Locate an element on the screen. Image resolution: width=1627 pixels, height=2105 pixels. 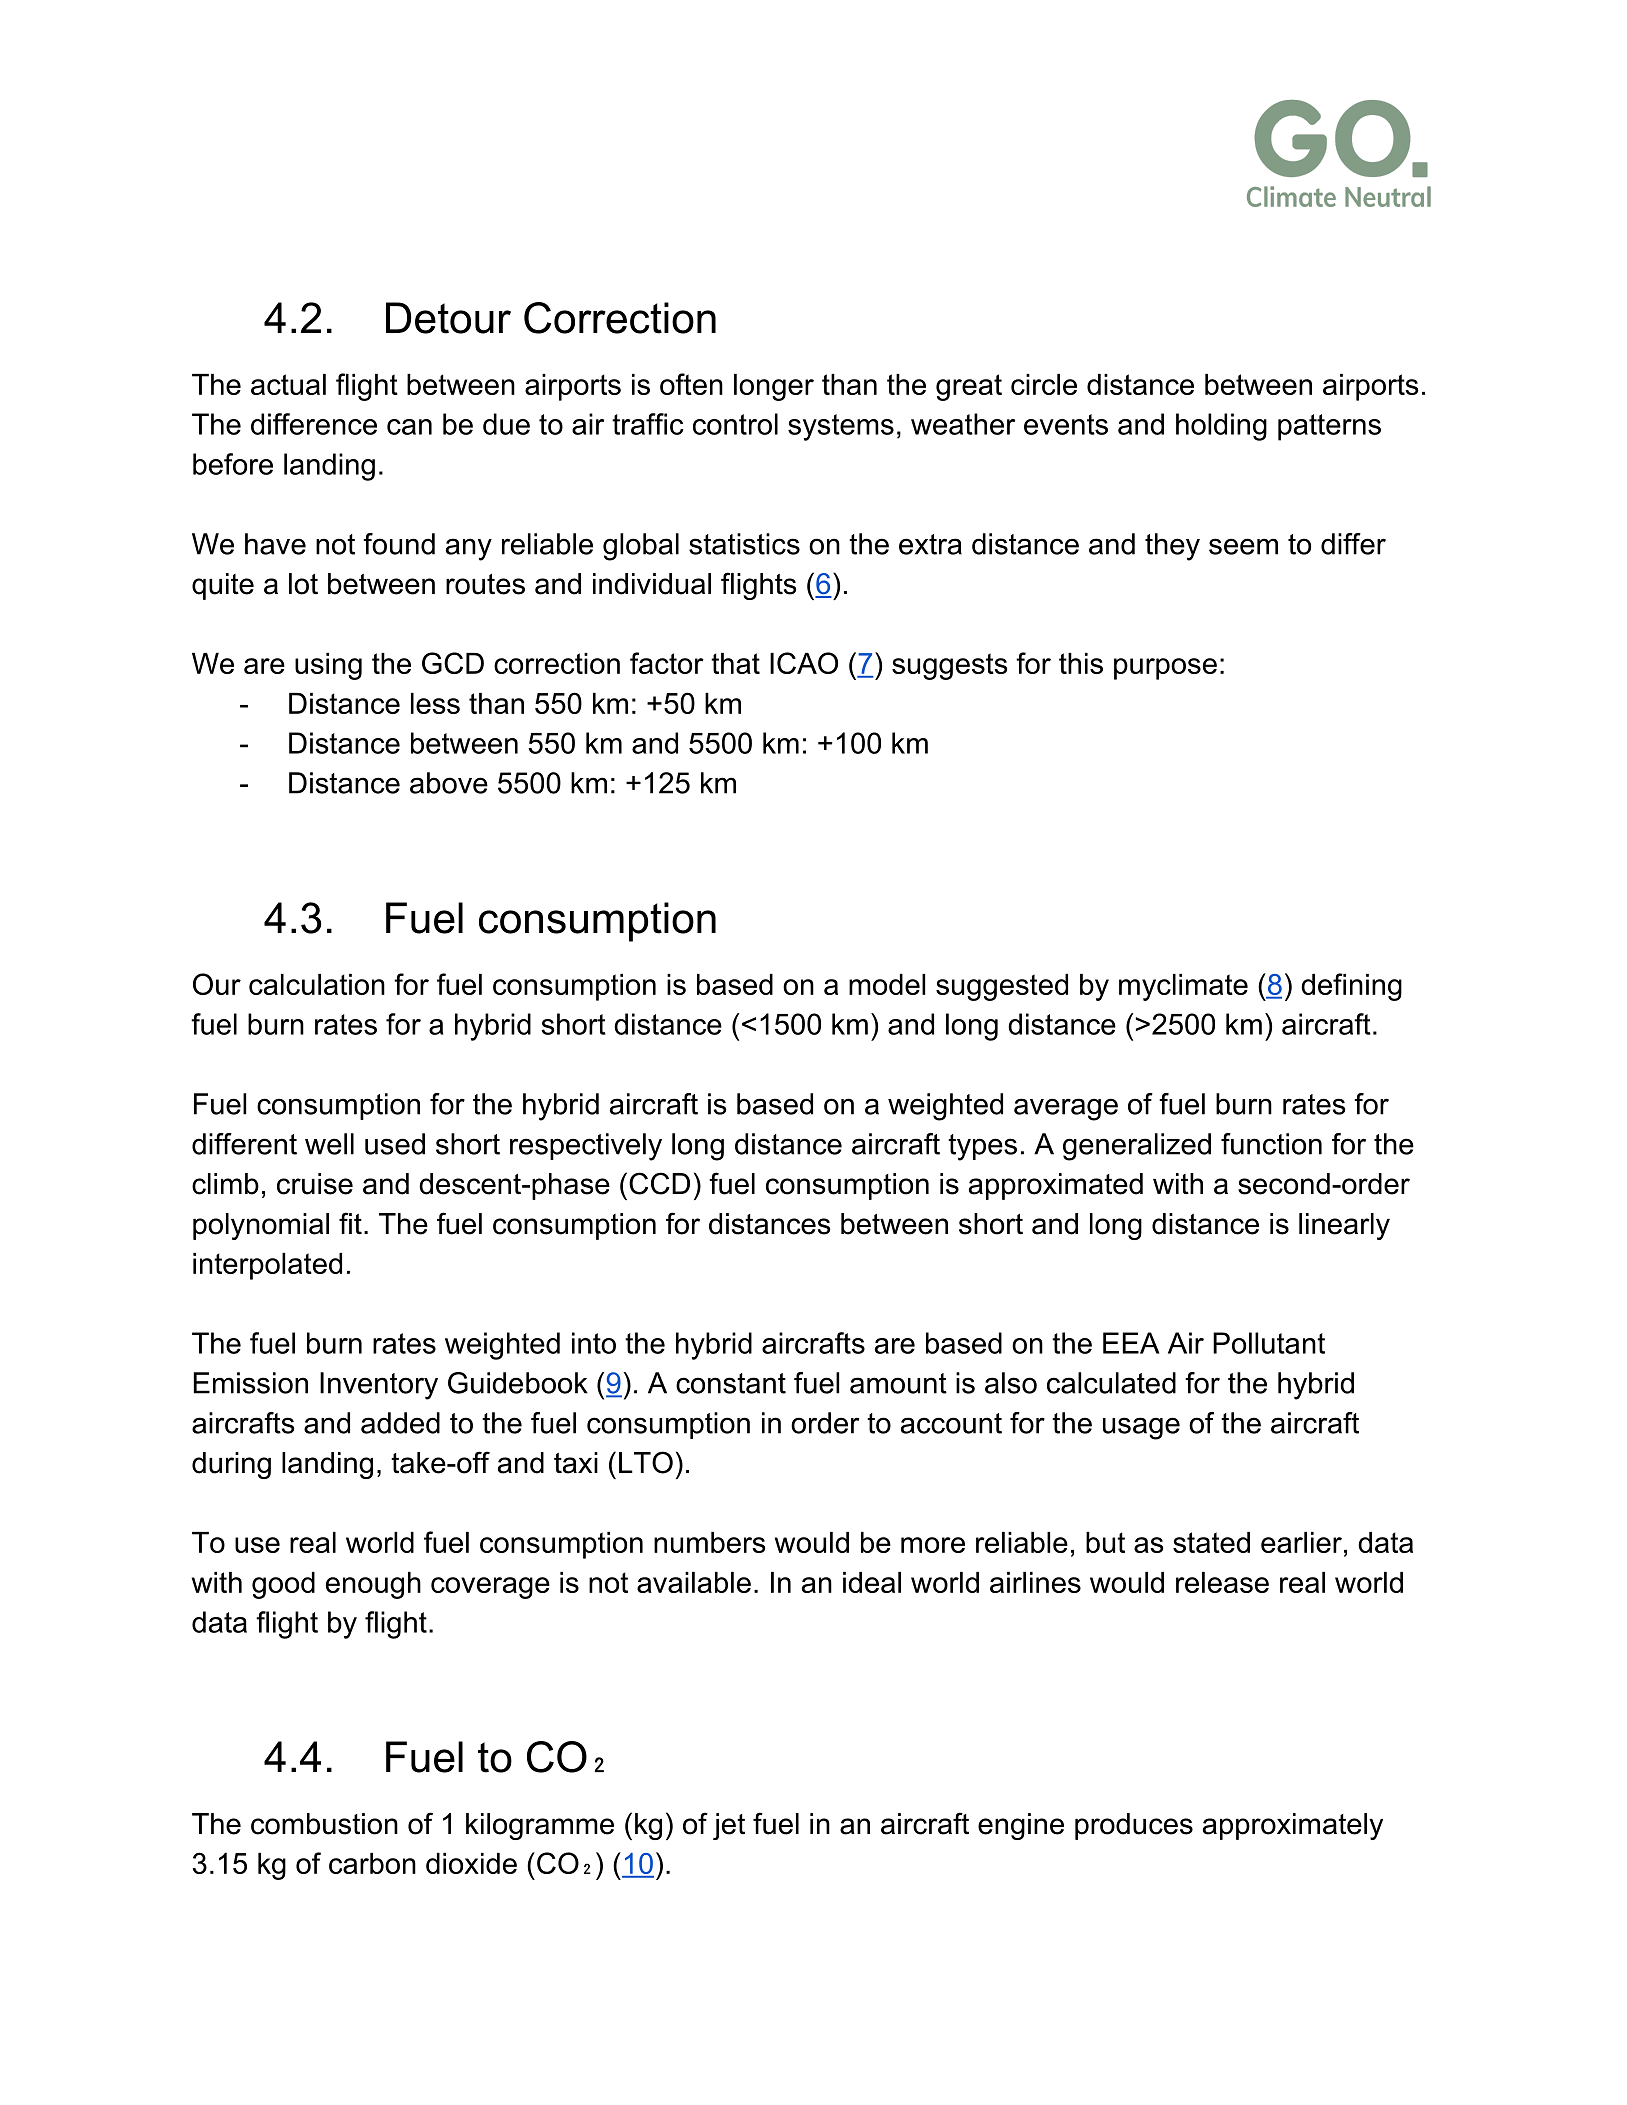
combustion is located at coordinates (324, 1824).
